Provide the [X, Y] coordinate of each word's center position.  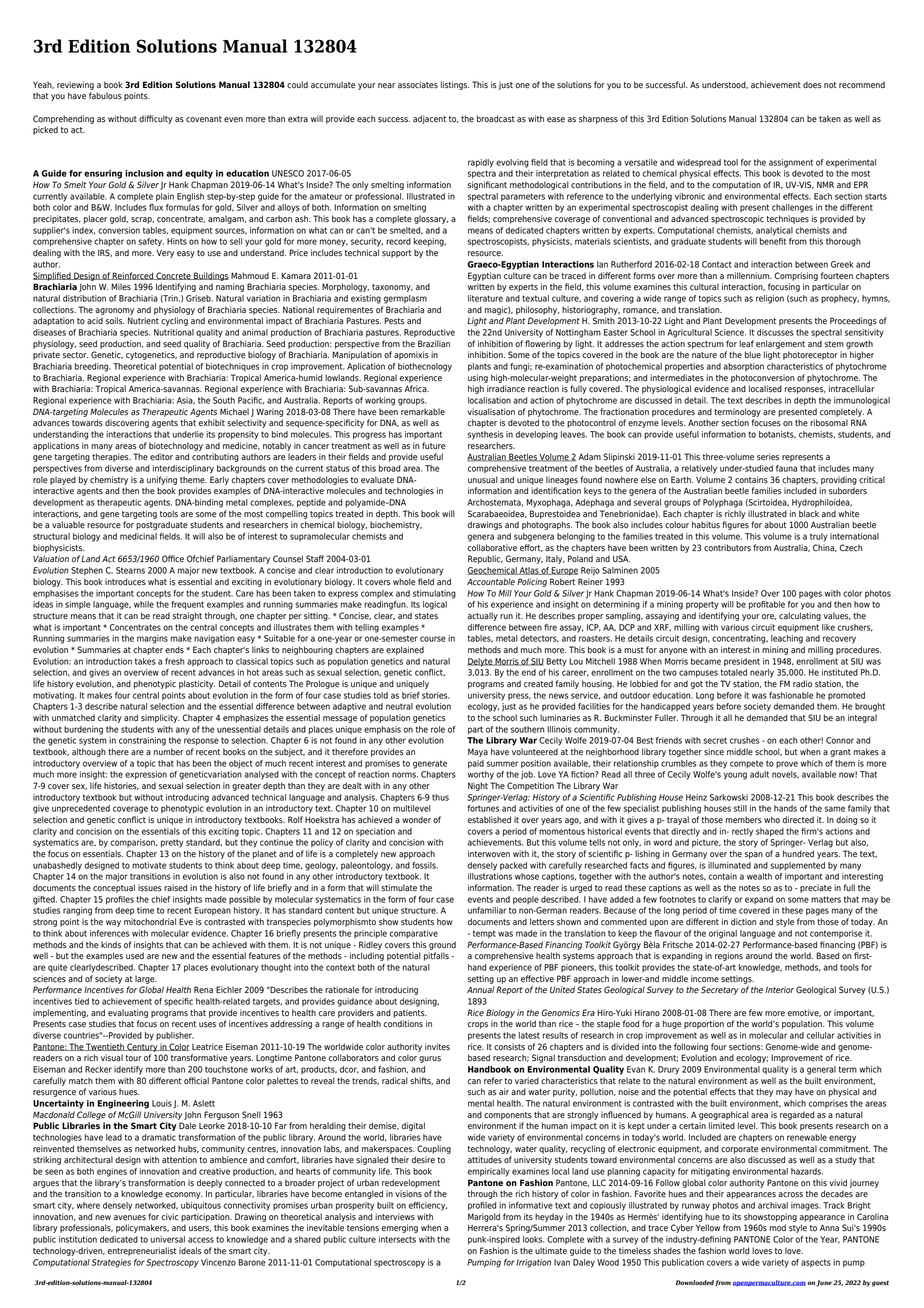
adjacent [429, 119]
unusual [483, 480]
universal [168, 1239]
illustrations [490, 876]
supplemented [797, 866]
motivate [149, 865]
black [809, 514]
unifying [162, 480]
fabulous [105, 96]
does [812, 85]
